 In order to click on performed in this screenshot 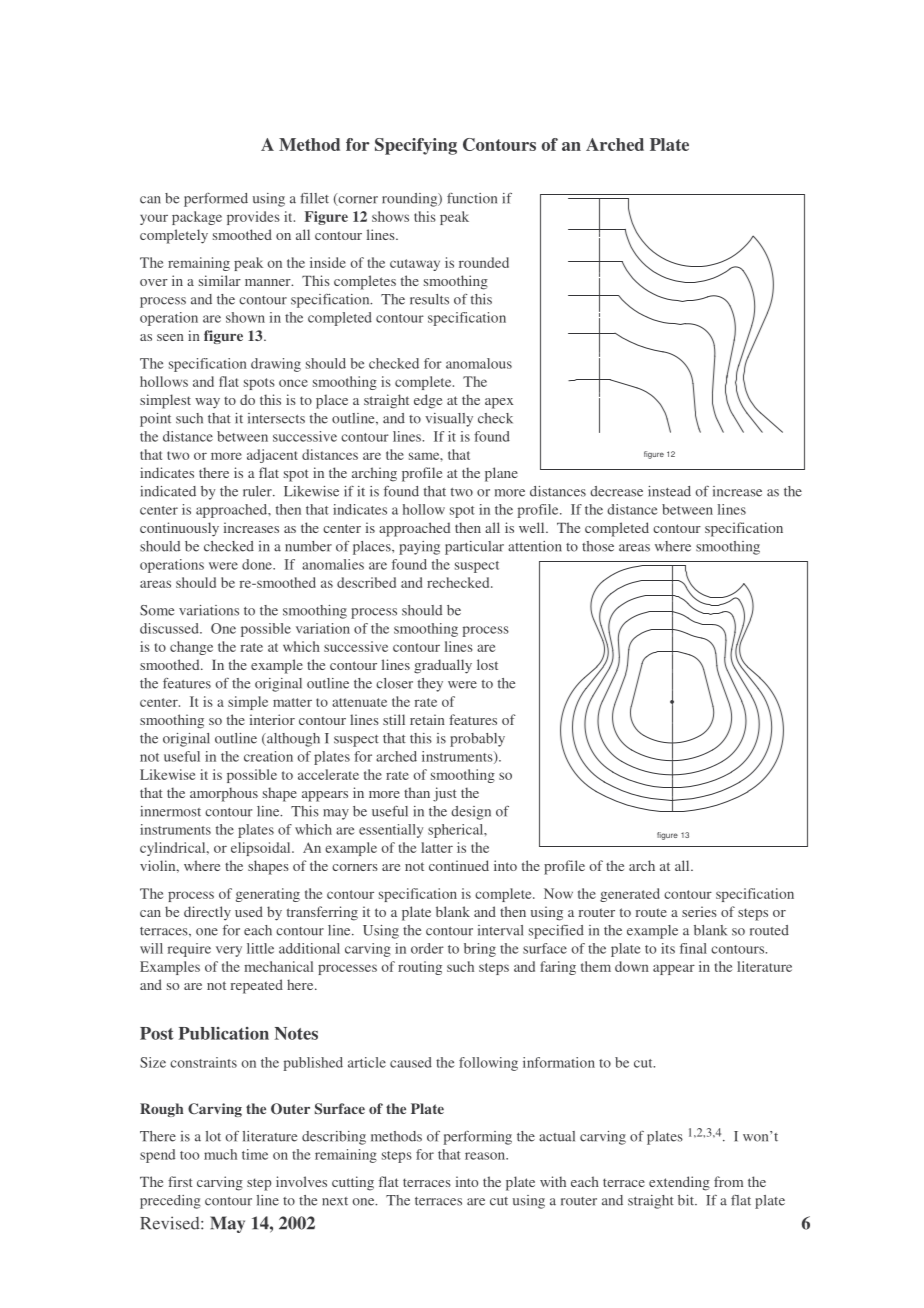, I will do `click(216, 200)`.
